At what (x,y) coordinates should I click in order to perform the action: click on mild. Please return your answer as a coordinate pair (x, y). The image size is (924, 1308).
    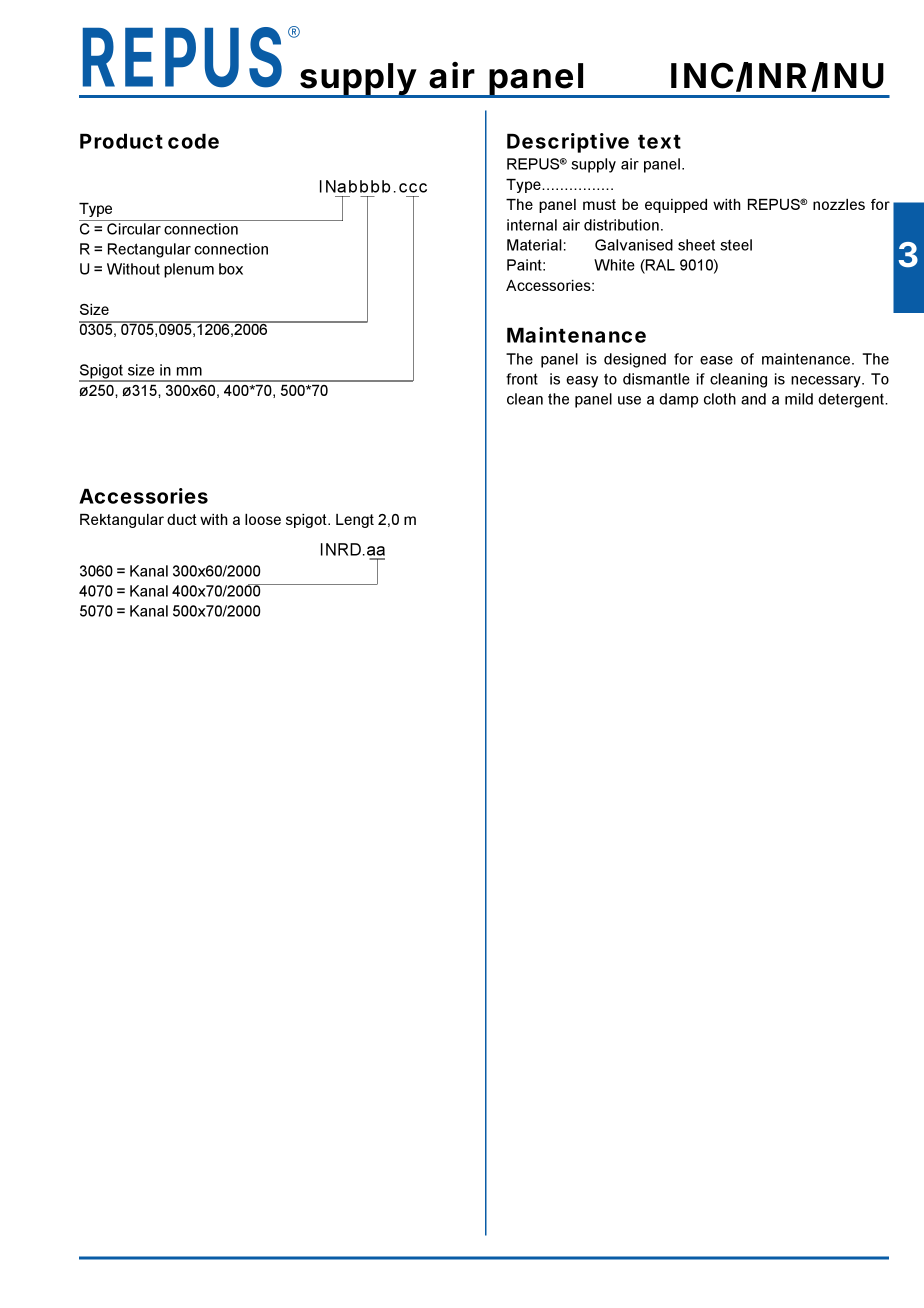
    Looking at the image, I should click on (799, 399).
